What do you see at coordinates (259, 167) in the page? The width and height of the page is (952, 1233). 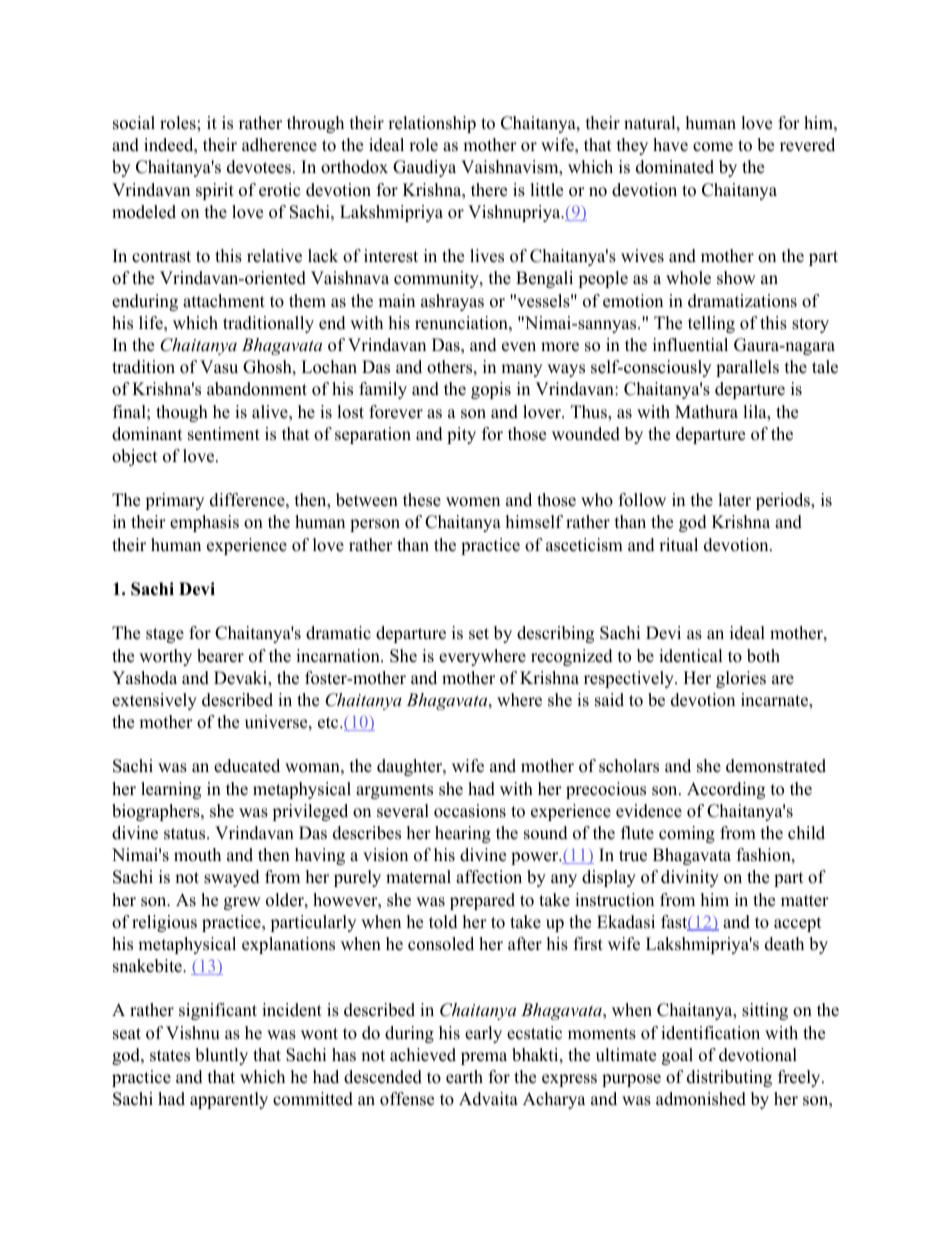 I see `devotees` at bounding box center [259, 167].
